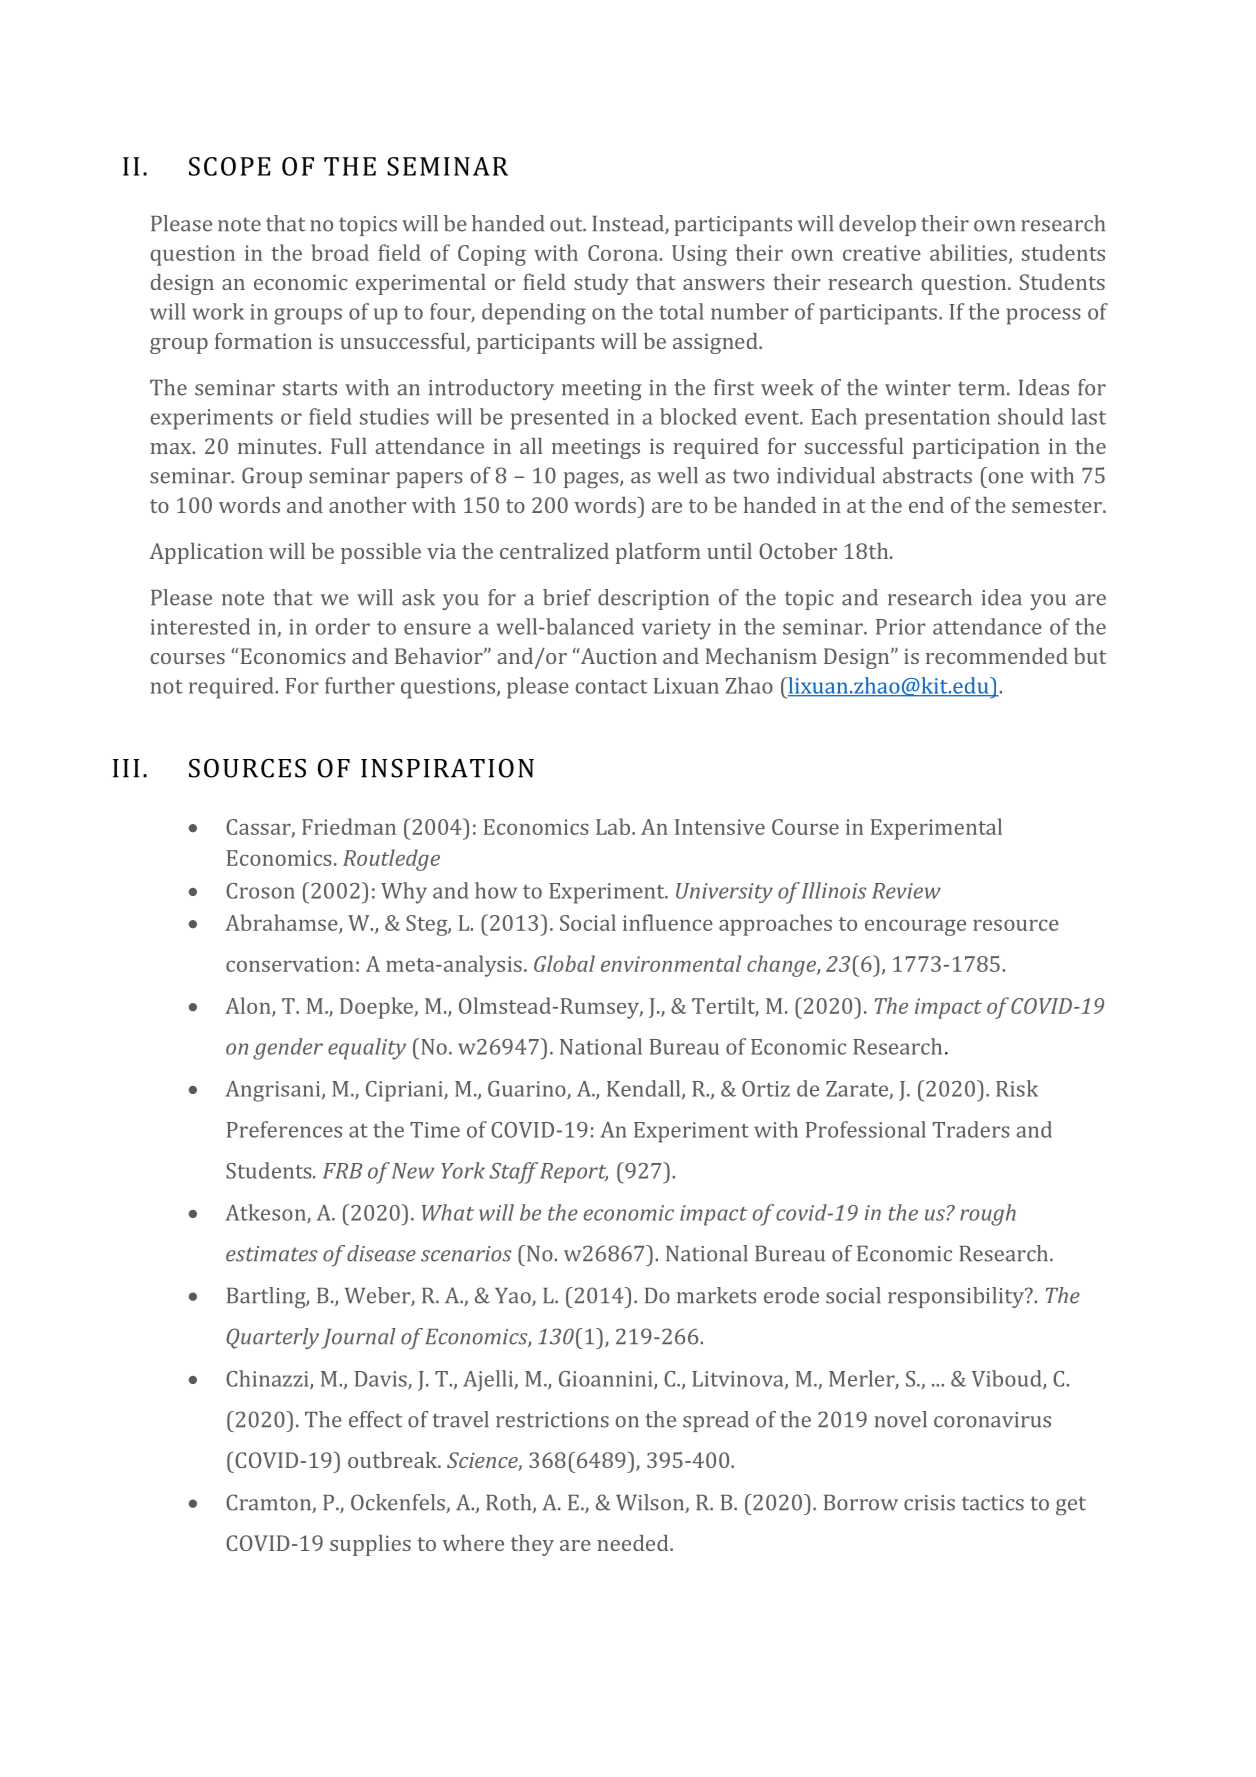  What do you see at coordinates (634, 1543) in the image?
I see `needed` at bounding box center [634, 1543].
